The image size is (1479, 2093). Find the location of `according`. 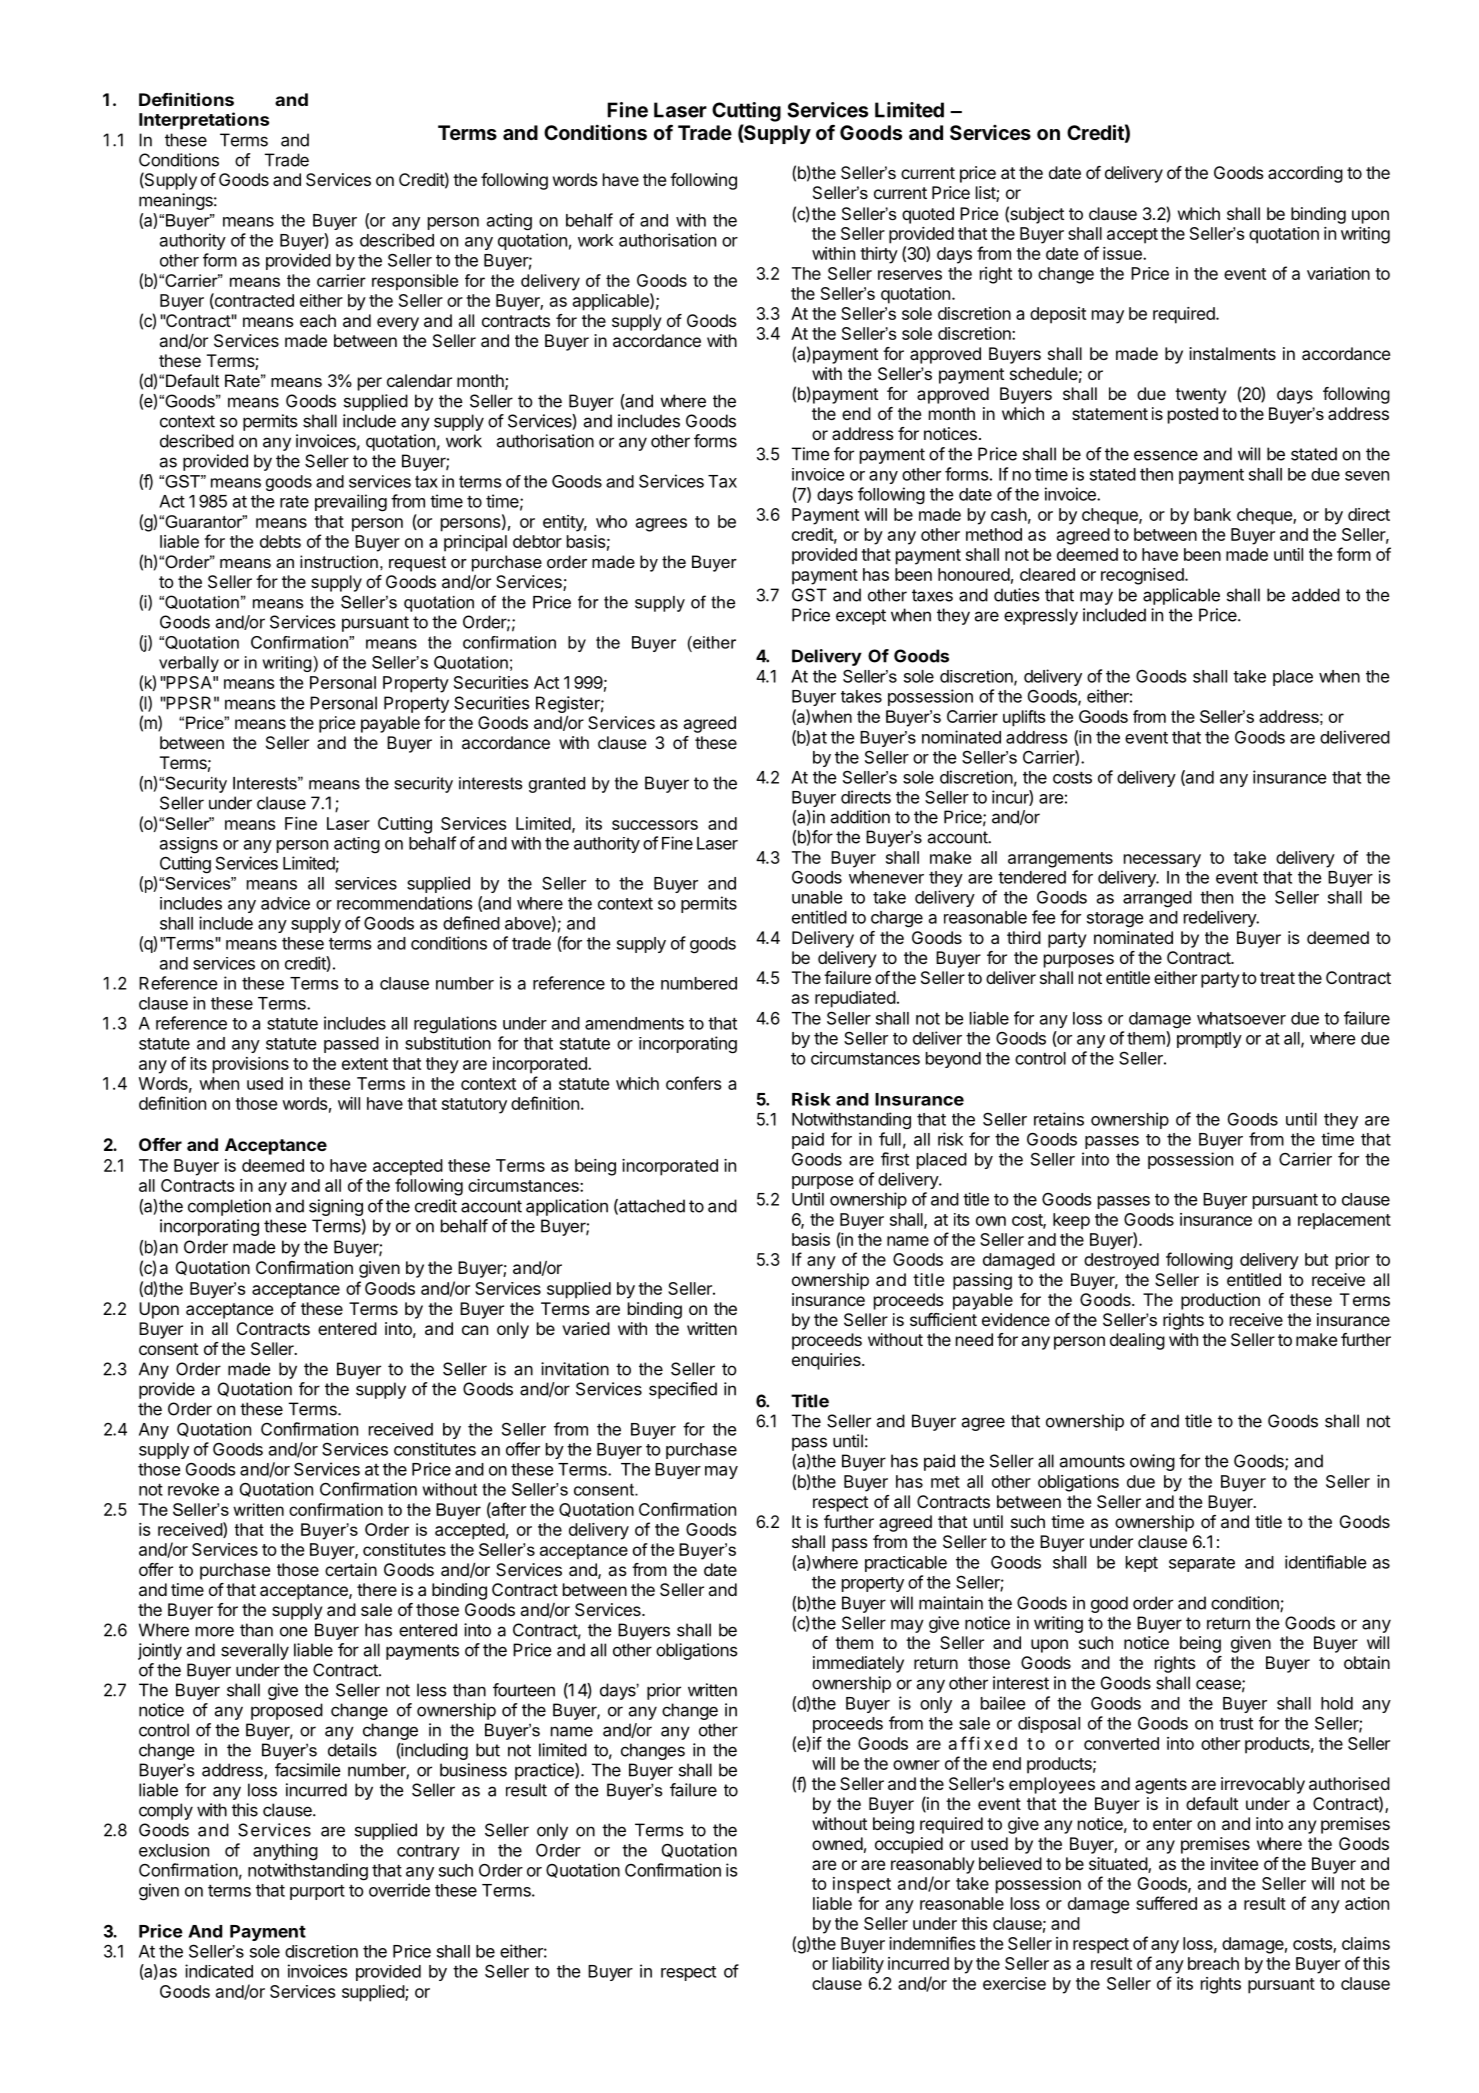

according is located at coordinates (1305, 174).
